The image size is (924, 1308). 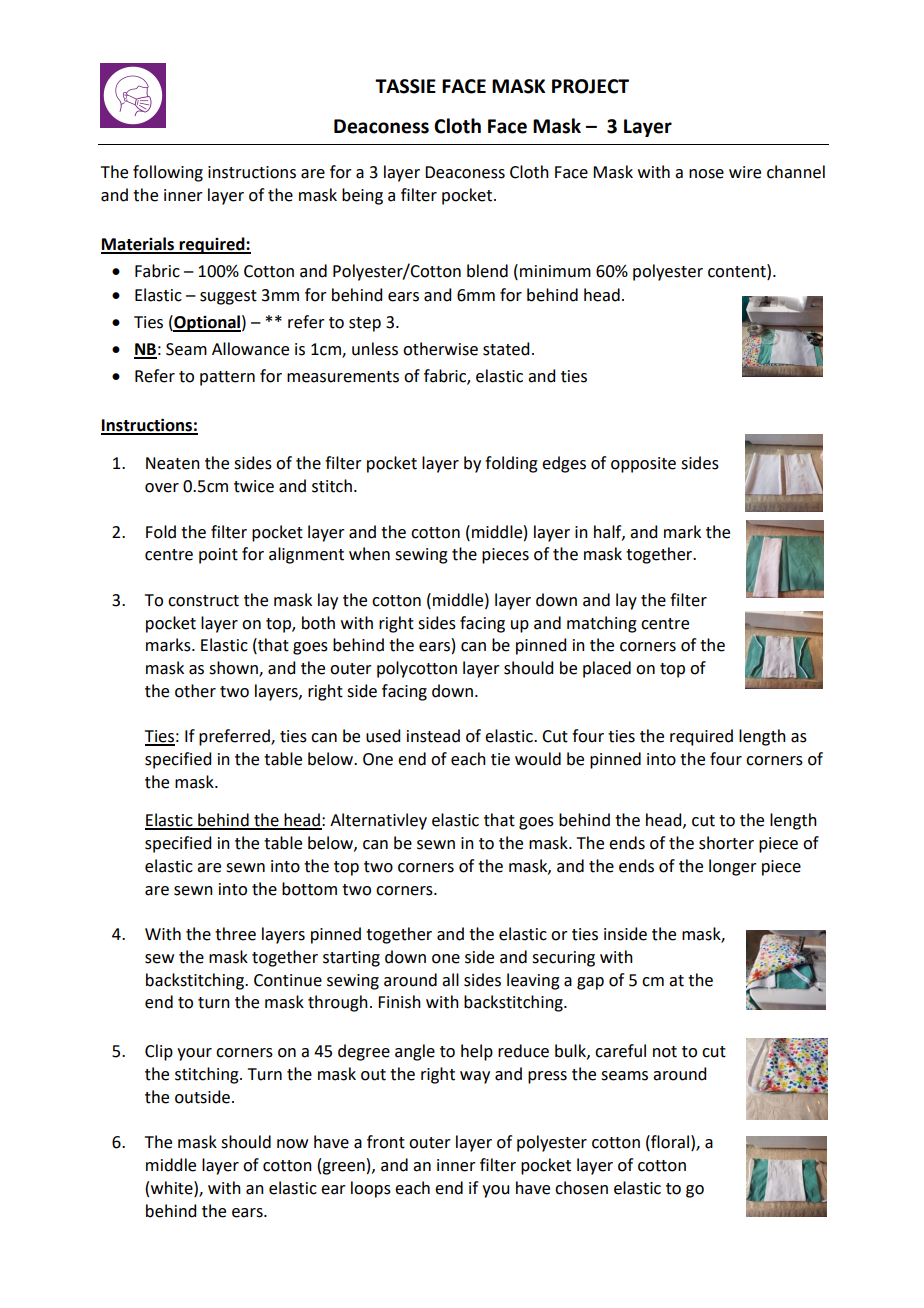 I want to click on instead, so click(x=433, y=736).
